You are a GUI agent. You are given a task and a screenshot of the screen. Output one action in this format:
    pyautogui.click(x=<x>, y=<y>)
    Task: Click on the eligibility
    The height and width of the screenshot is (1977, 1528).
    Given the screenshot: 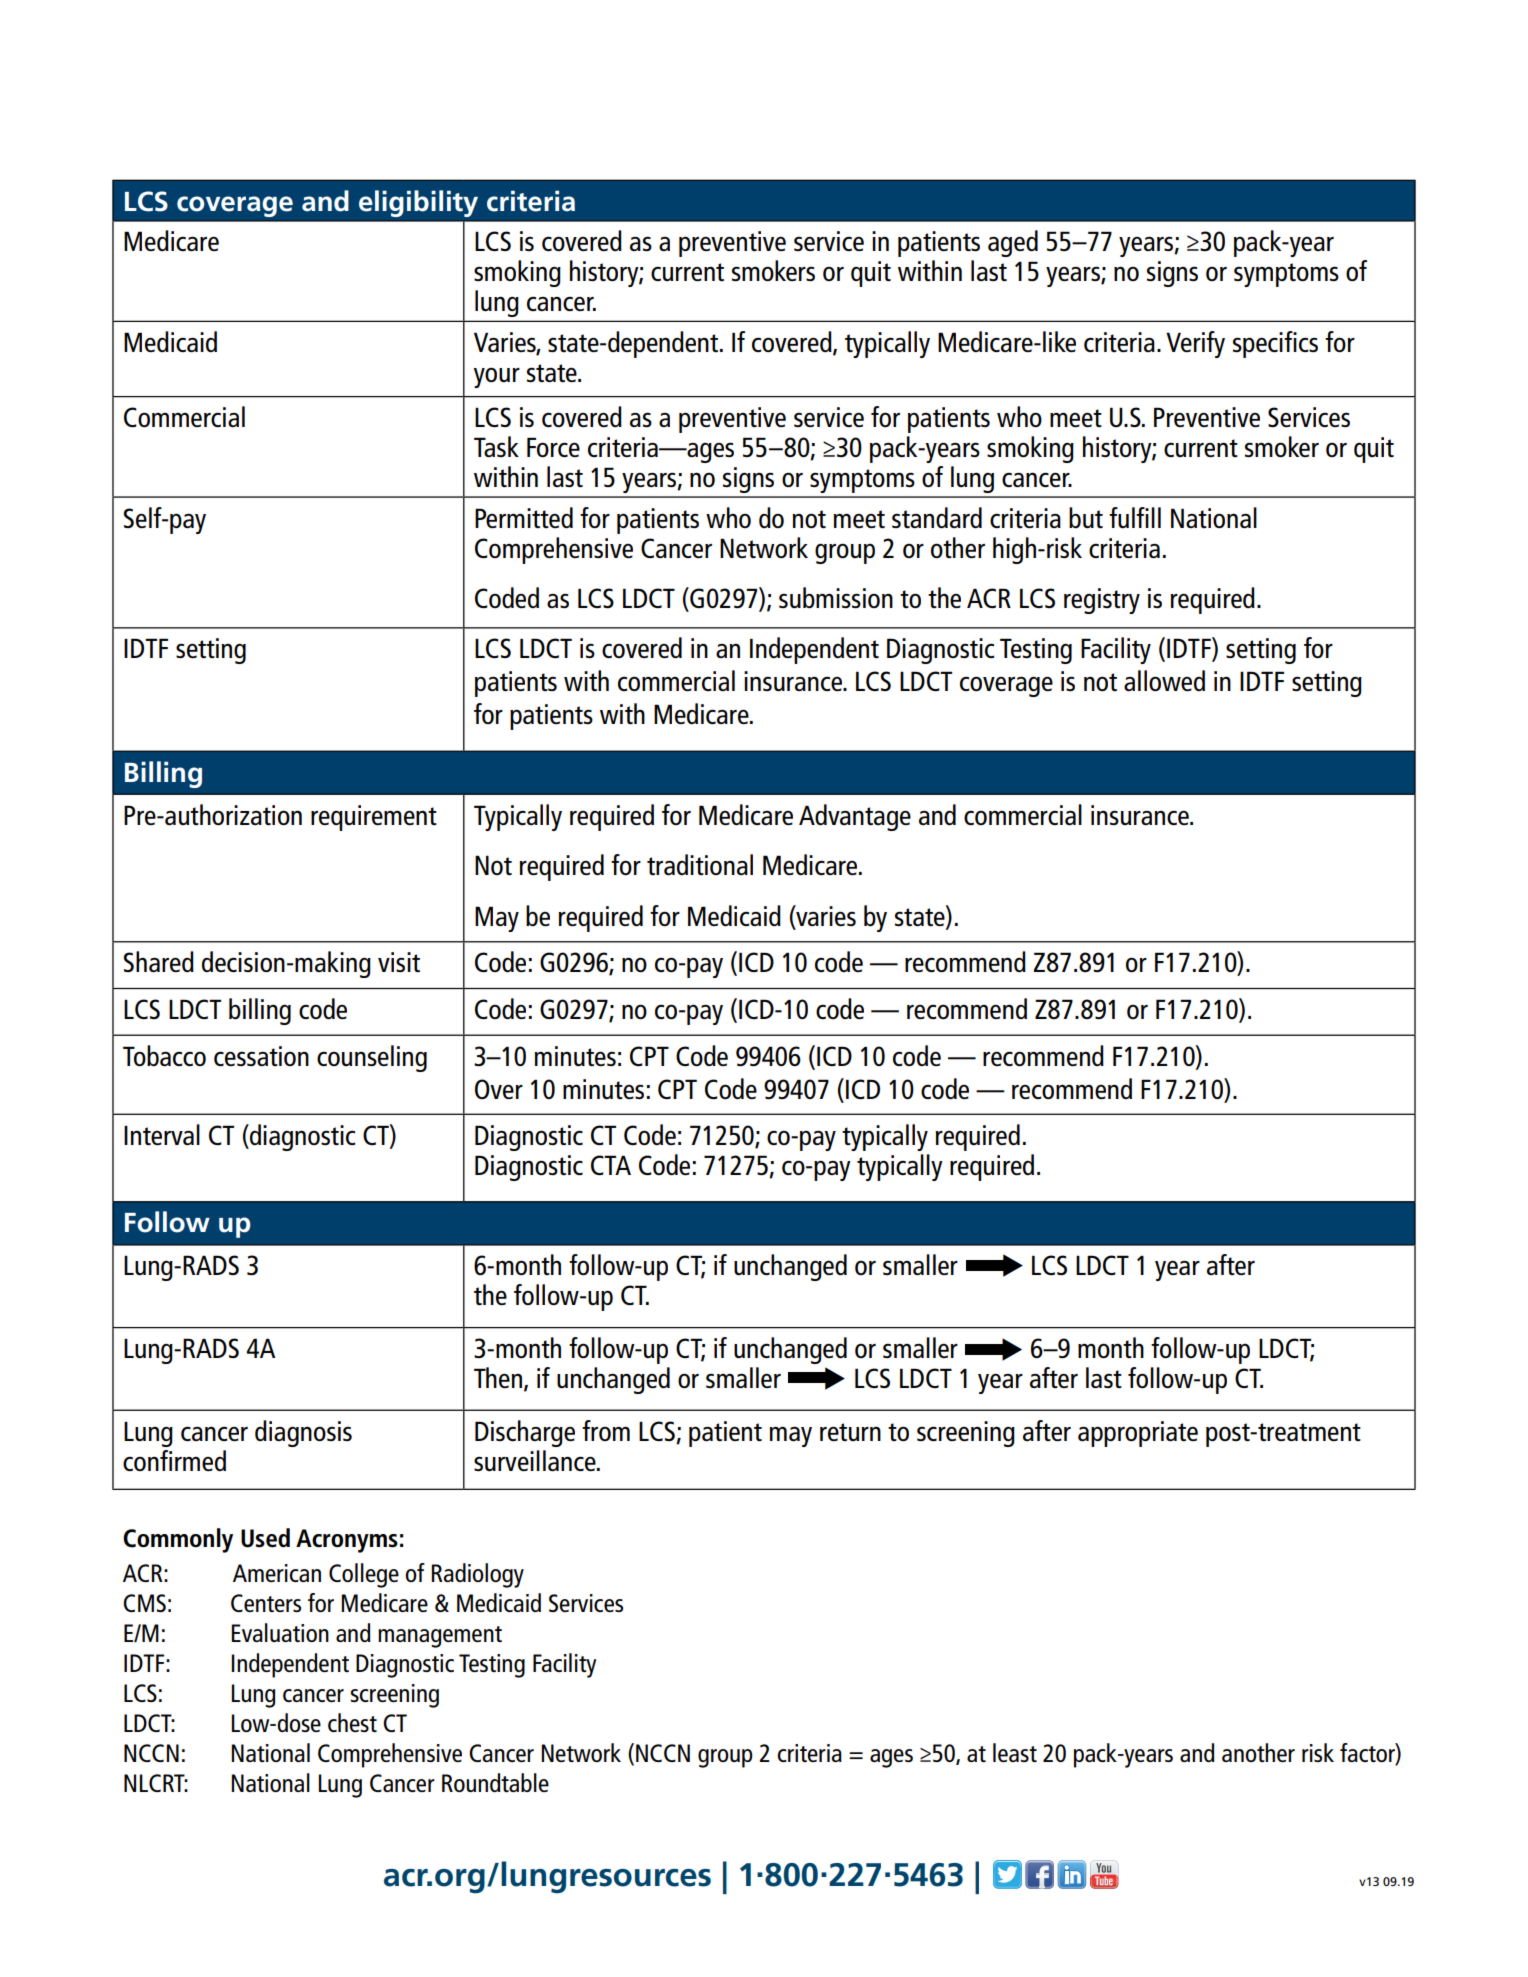 What is the action you would take?
    pyautogui.click(x=418, y=203)
